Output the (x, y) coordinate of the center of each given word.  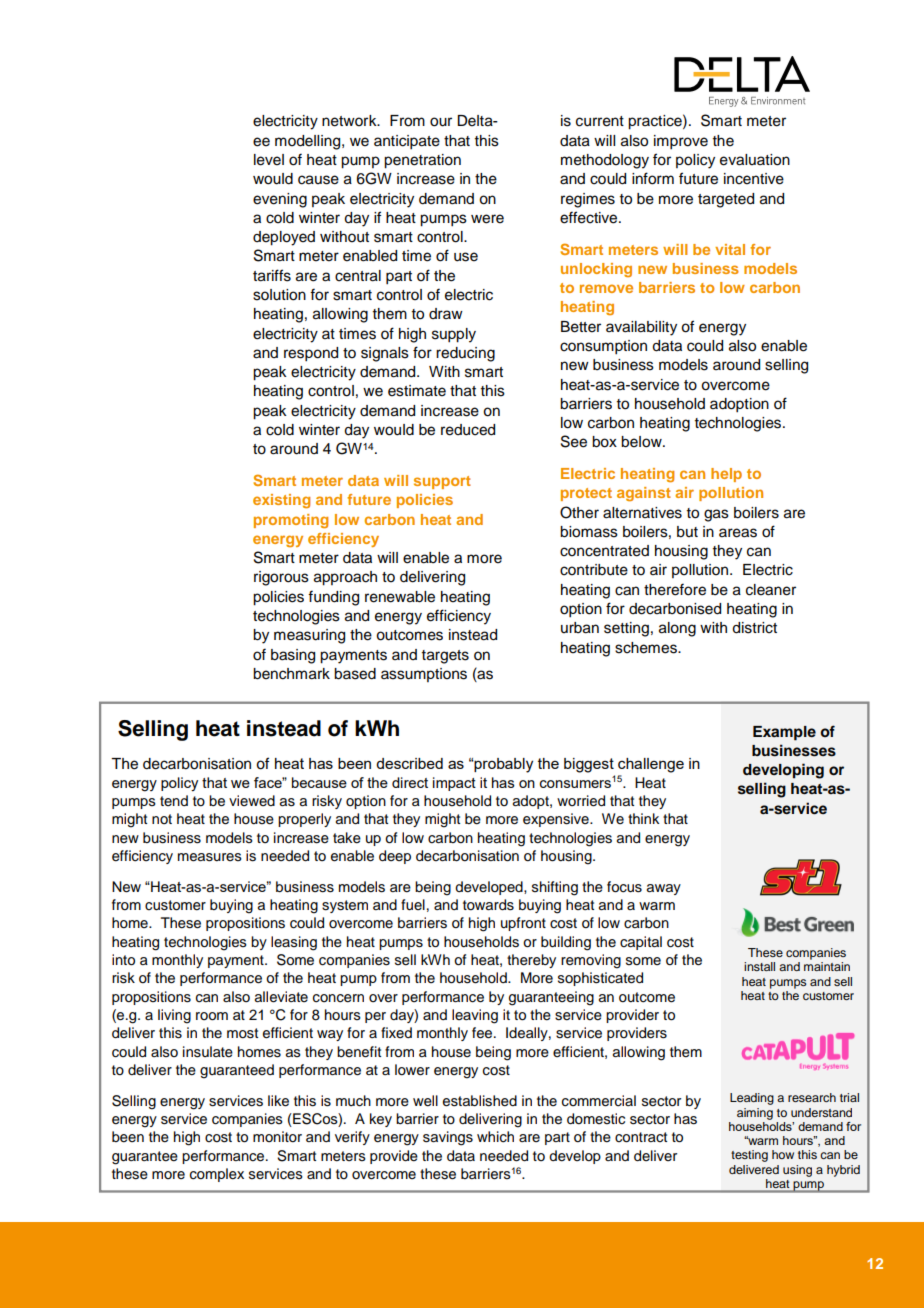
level (269, 160)
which (495, 1137)
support (442, 482)
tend (174, 800)
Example (784, 733)
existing (281, 501)
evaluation (755, 160)
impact (454, 784)
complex (217, 1175)
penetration (422, 161)
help (726, 475)
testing (749, 1156)
